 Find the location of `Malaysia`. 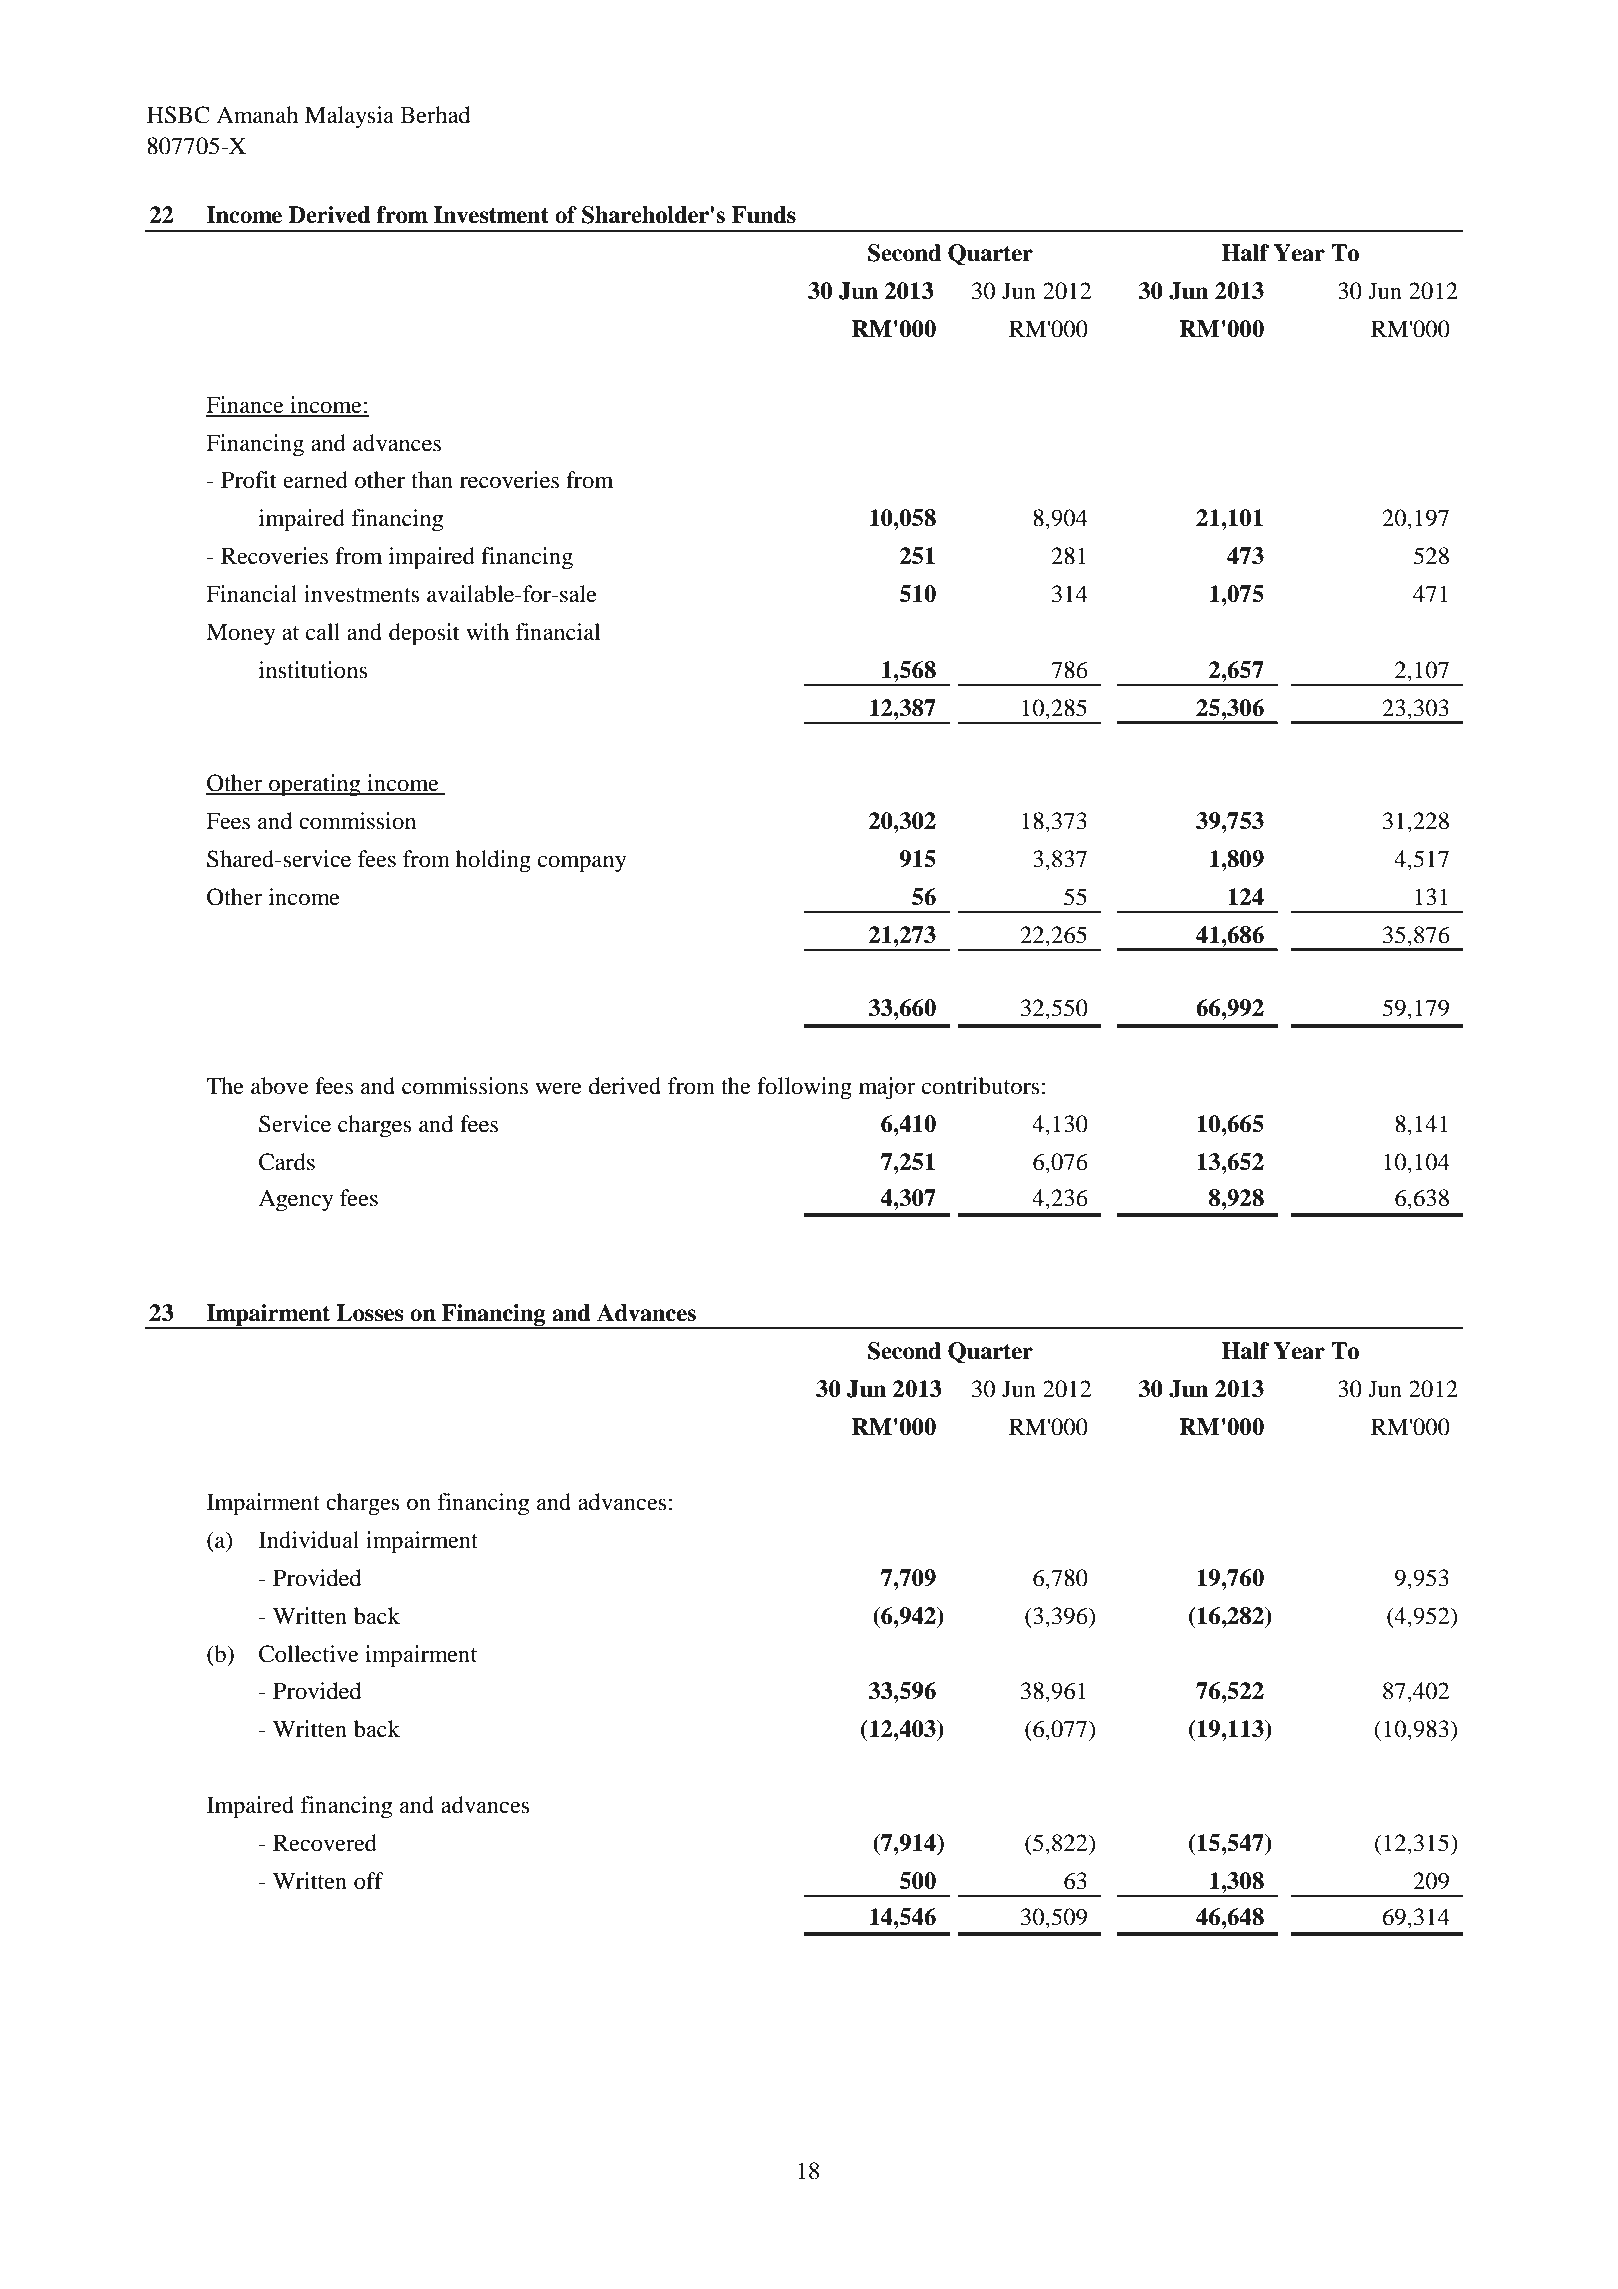

Malaysia is located at coordinates (349, 117).
